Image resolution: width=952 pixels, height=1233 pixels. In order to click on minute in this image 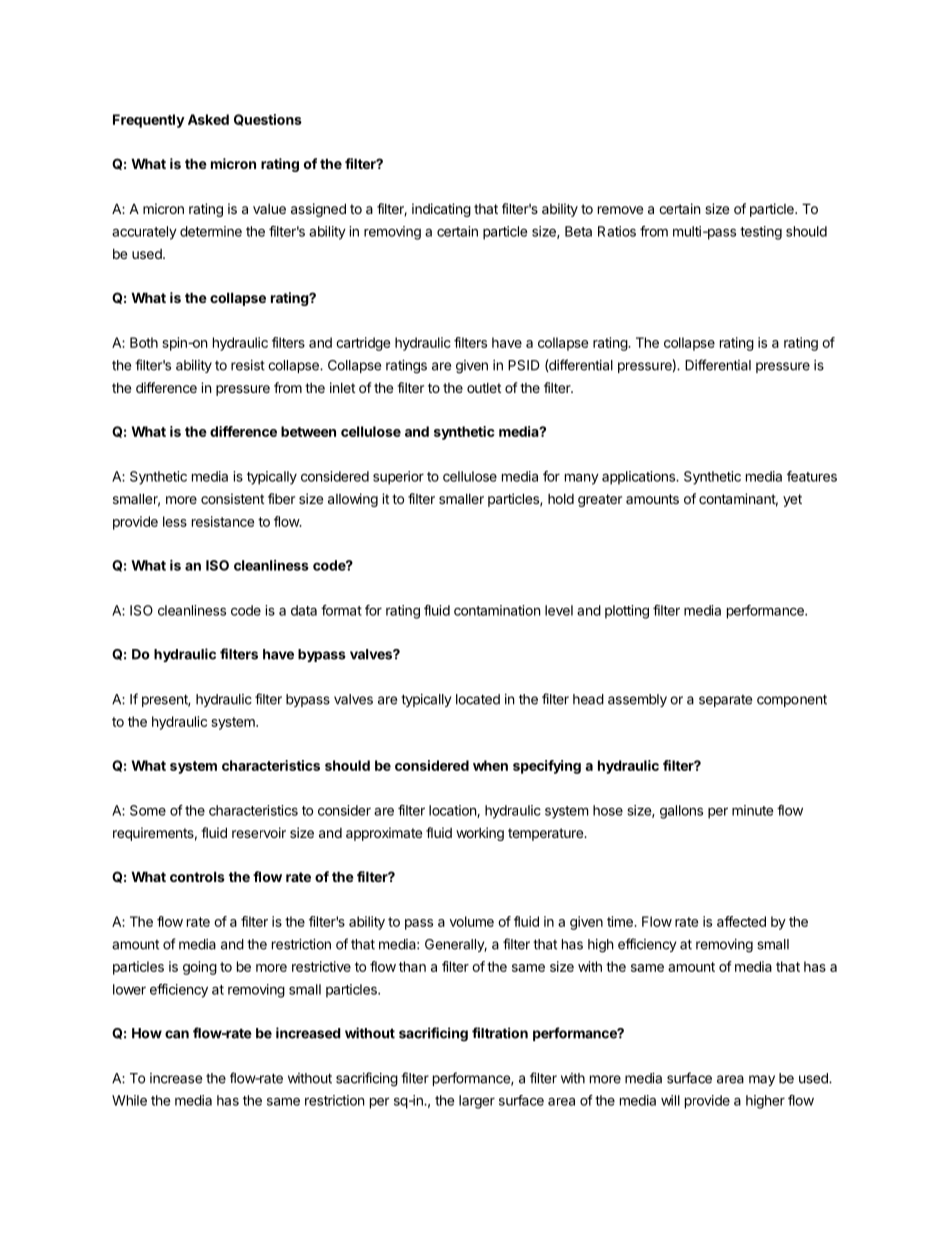, I will do `click(753, 810)`.
